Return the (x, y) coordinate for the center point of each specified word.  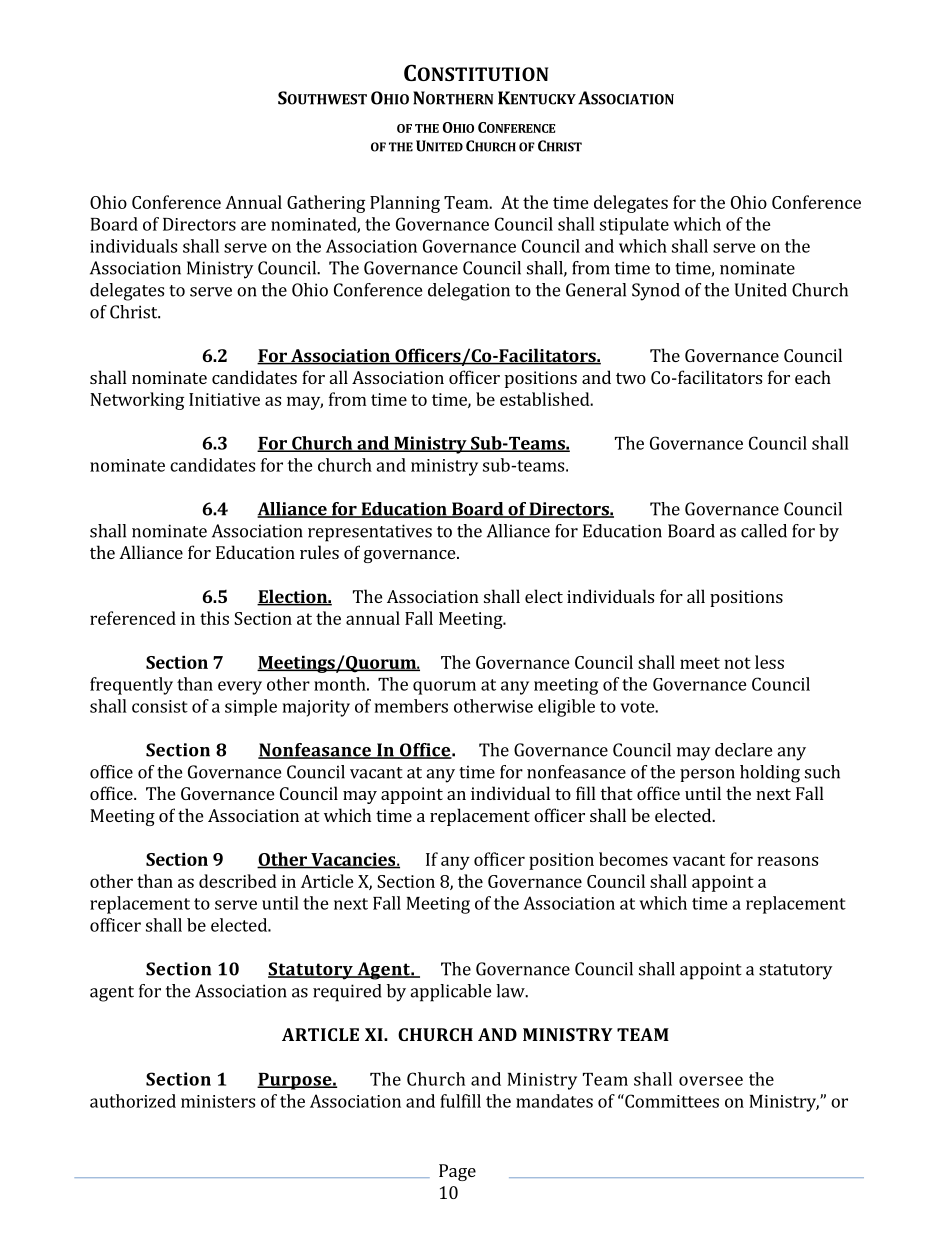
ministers (218, 1101)
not (737, 663)
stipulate (634, 226)
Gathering (326, 204)
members (411, 706)
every (240, 688)
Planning (405, 204)
